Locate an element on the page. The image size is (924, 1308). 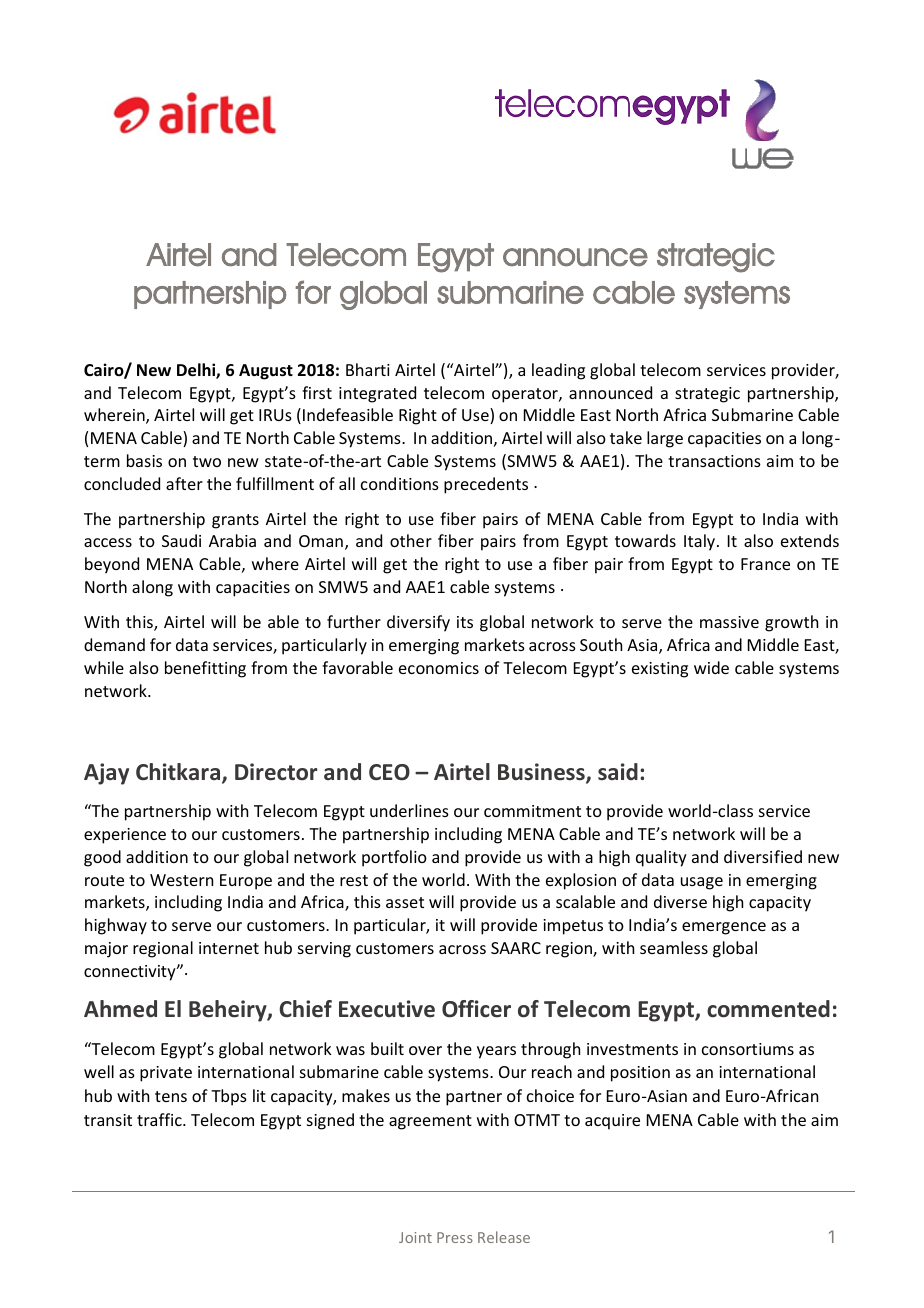
asset is located at coordinates (405, 902).
